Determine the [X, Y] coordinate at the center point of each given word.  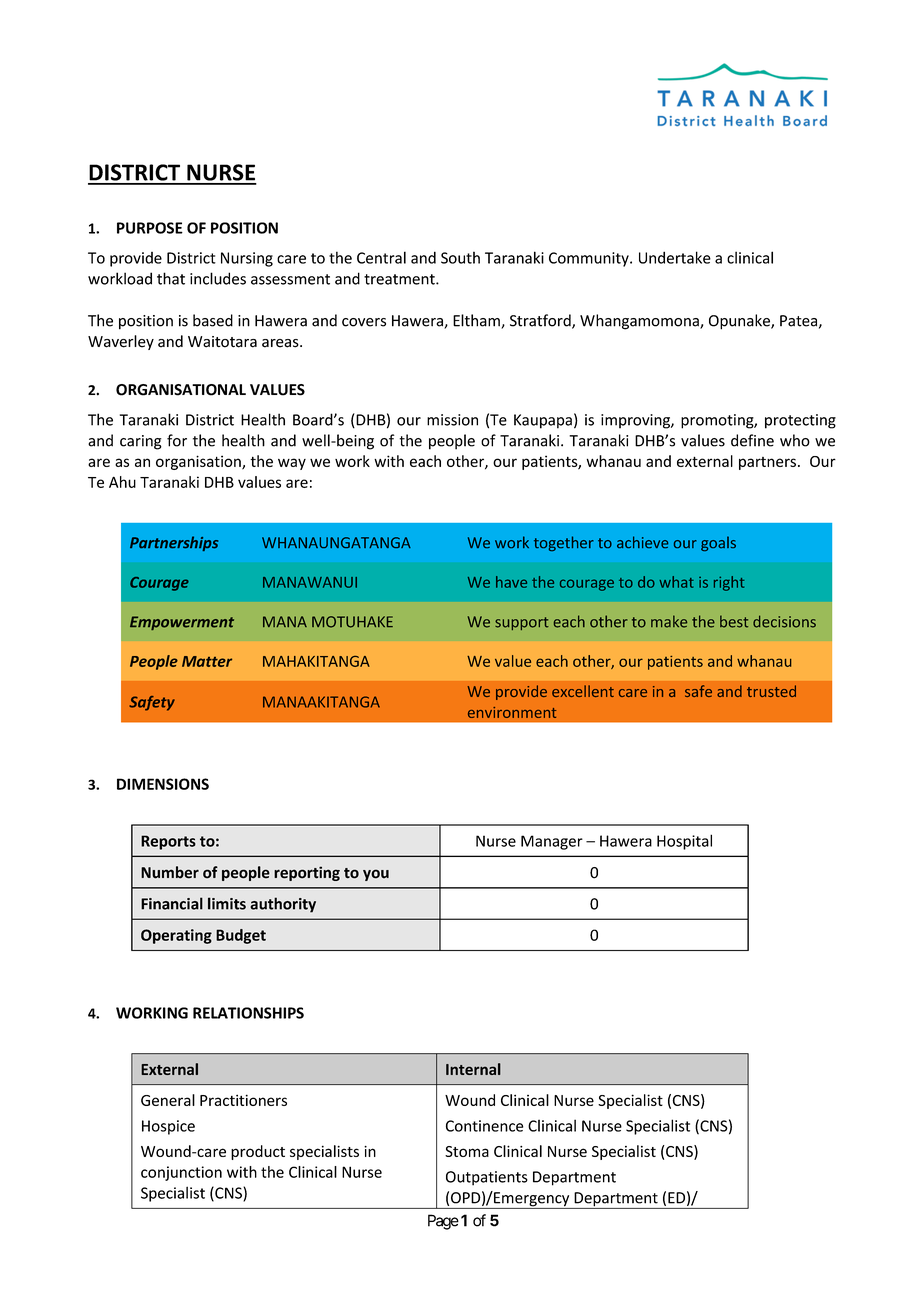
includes [218, 278]
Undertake [675, 257]
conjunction [181, 1173]
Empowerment [182, 623]
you [376, 875]
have [511, 582]
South [460, 257]
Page [443, 1222]
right [729, 583]
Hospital [684, 842]
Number [170, 872]
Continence [484, 1126]
